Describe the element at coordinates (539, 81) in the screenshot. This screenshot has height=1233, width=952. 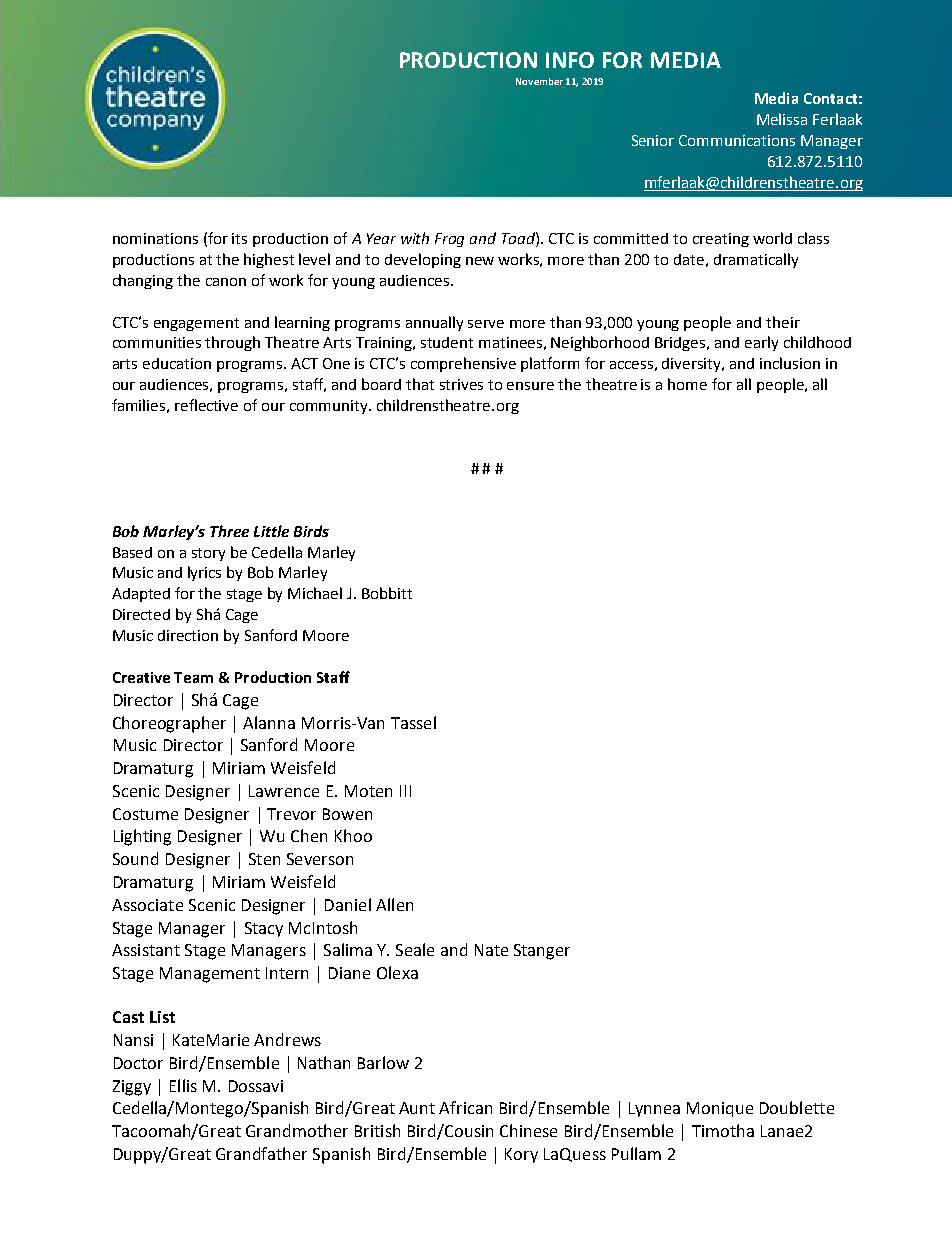
I see `November` at that location.
